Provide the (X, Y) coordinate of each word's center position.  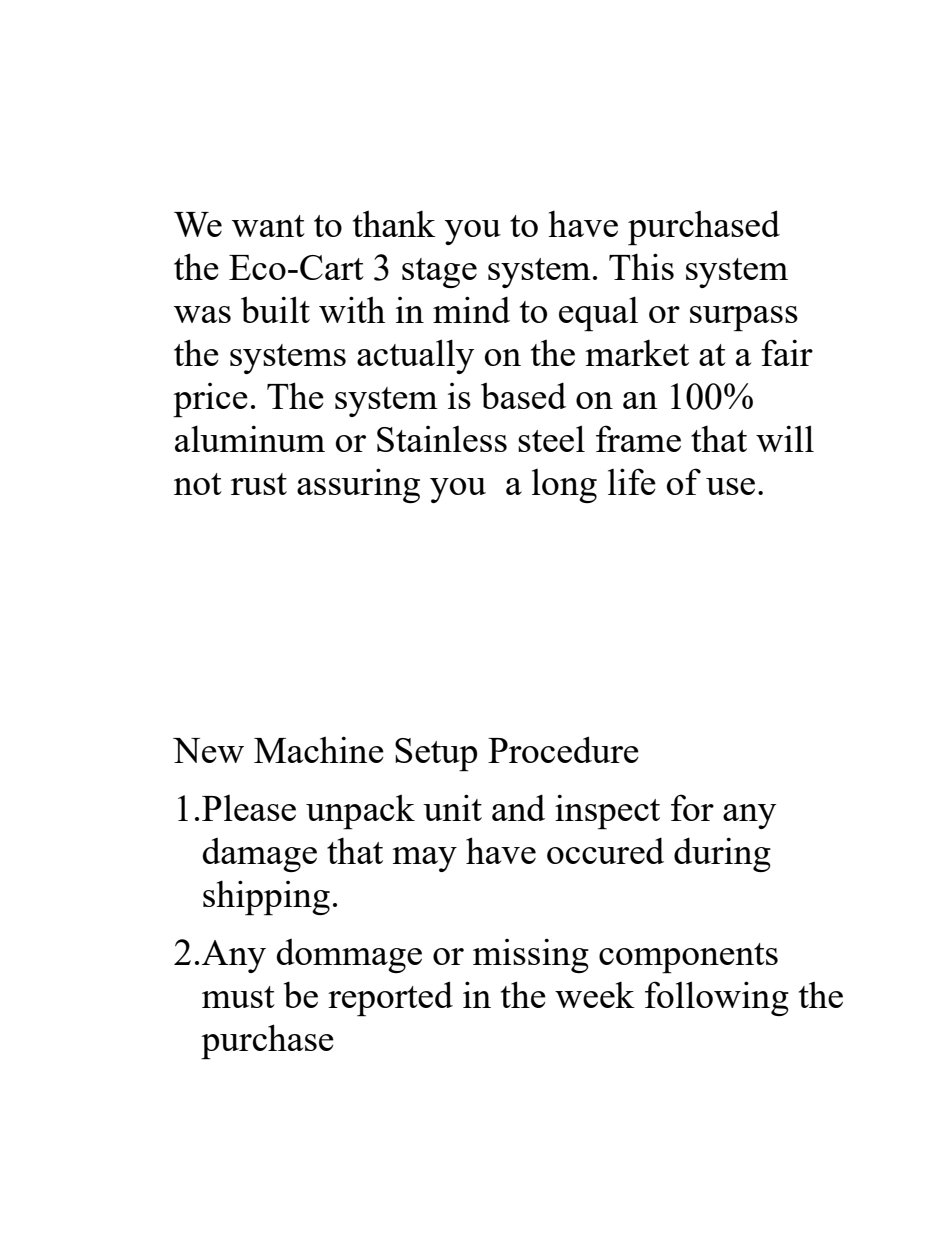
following (717, 998)
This (641, 266)
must (238, 997)
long (564, 486)
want (268, 226)
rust (259, 484)
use (730, 486)
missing (531, 955)
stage (439, 273)
